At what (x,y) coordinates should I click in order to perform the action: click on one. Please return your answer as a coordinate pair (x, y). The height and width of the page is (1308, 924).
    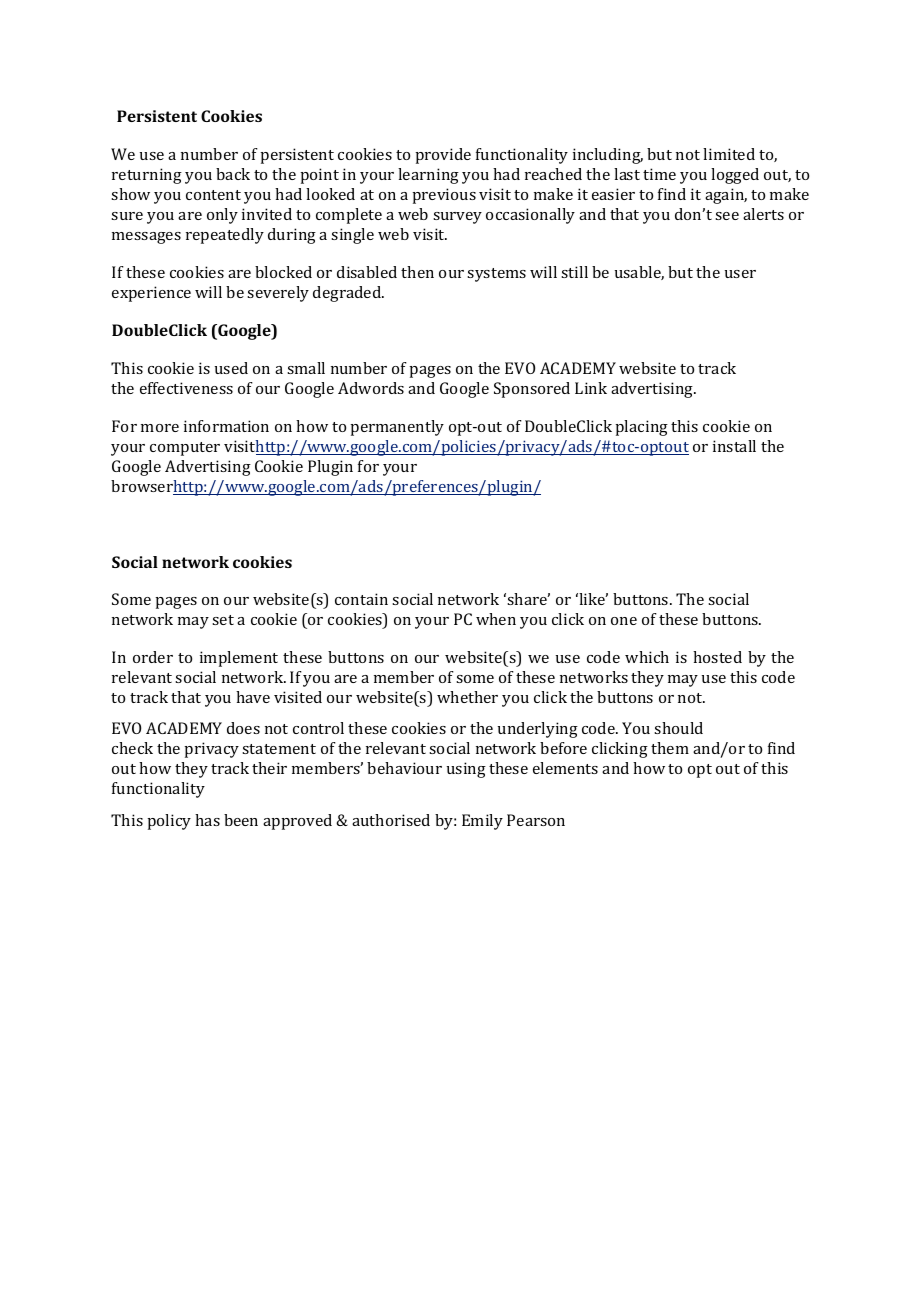
    Looking at the image, I should click on (624, 621).
